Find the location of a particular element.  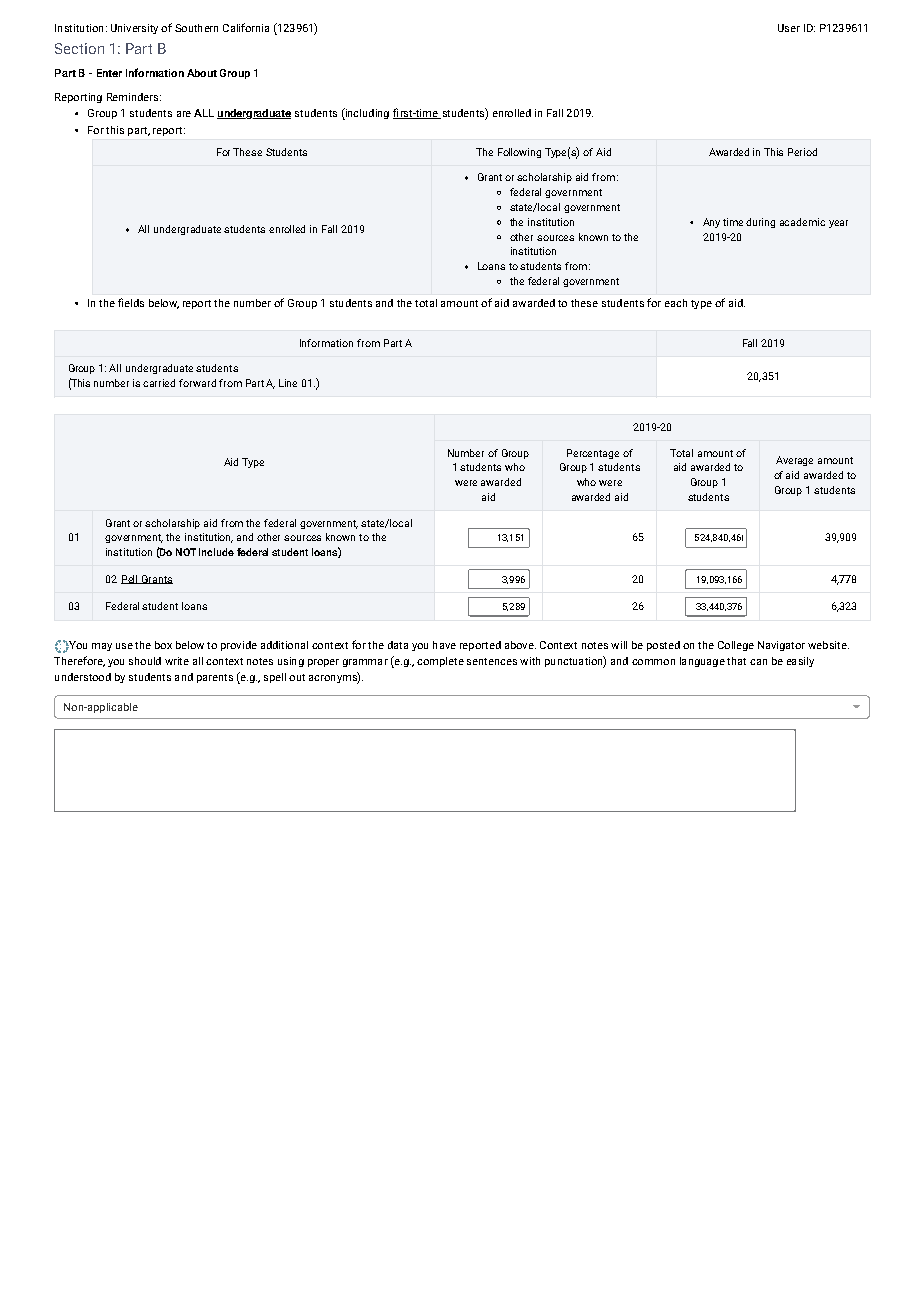

complete is located at coordinates (440, 662).
